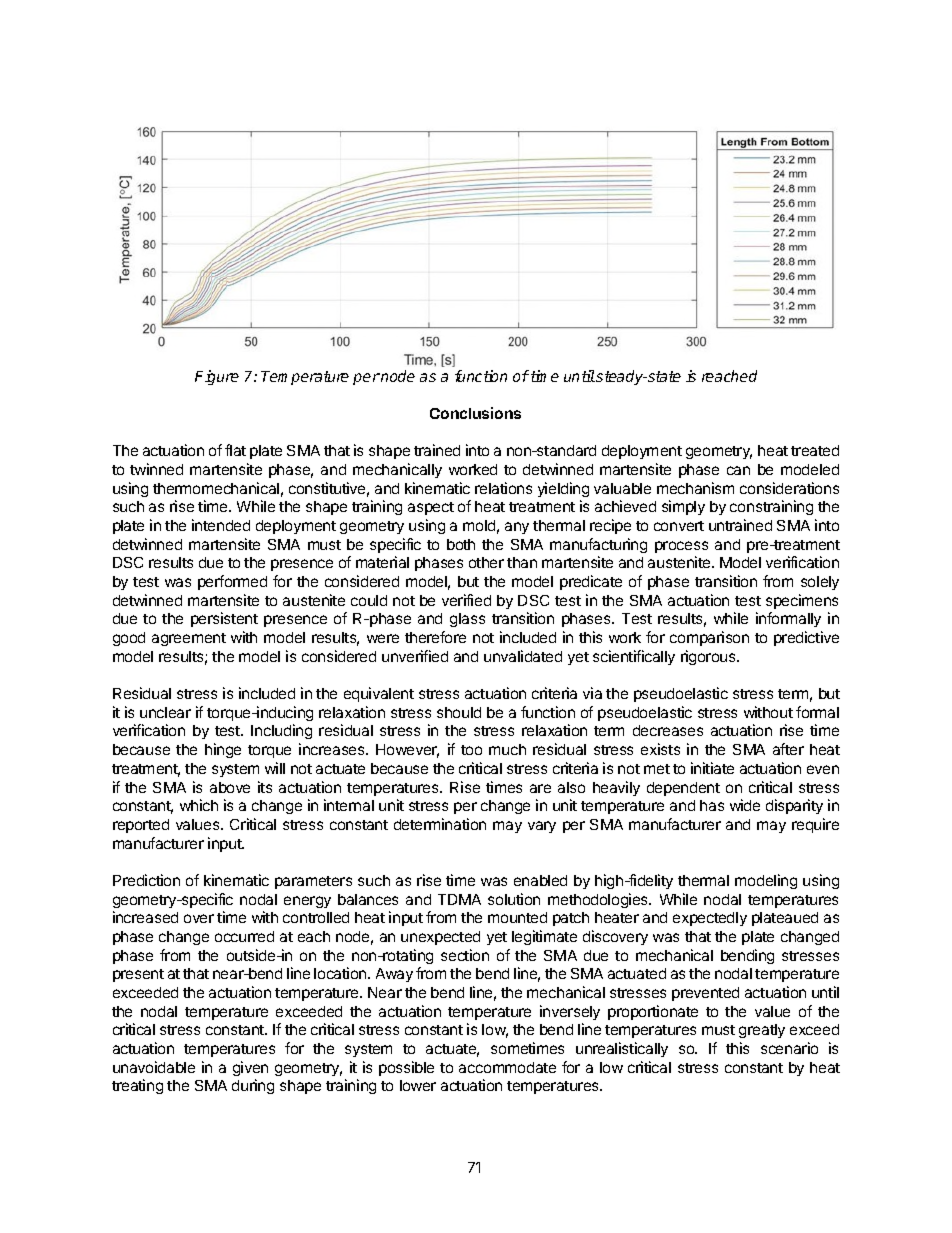 Image resolution: width=952 pixels, height=1233 pixels. What do you see at coordinates (679, 526) in the page?
I see `convert` at bounding box center [679, 526].
